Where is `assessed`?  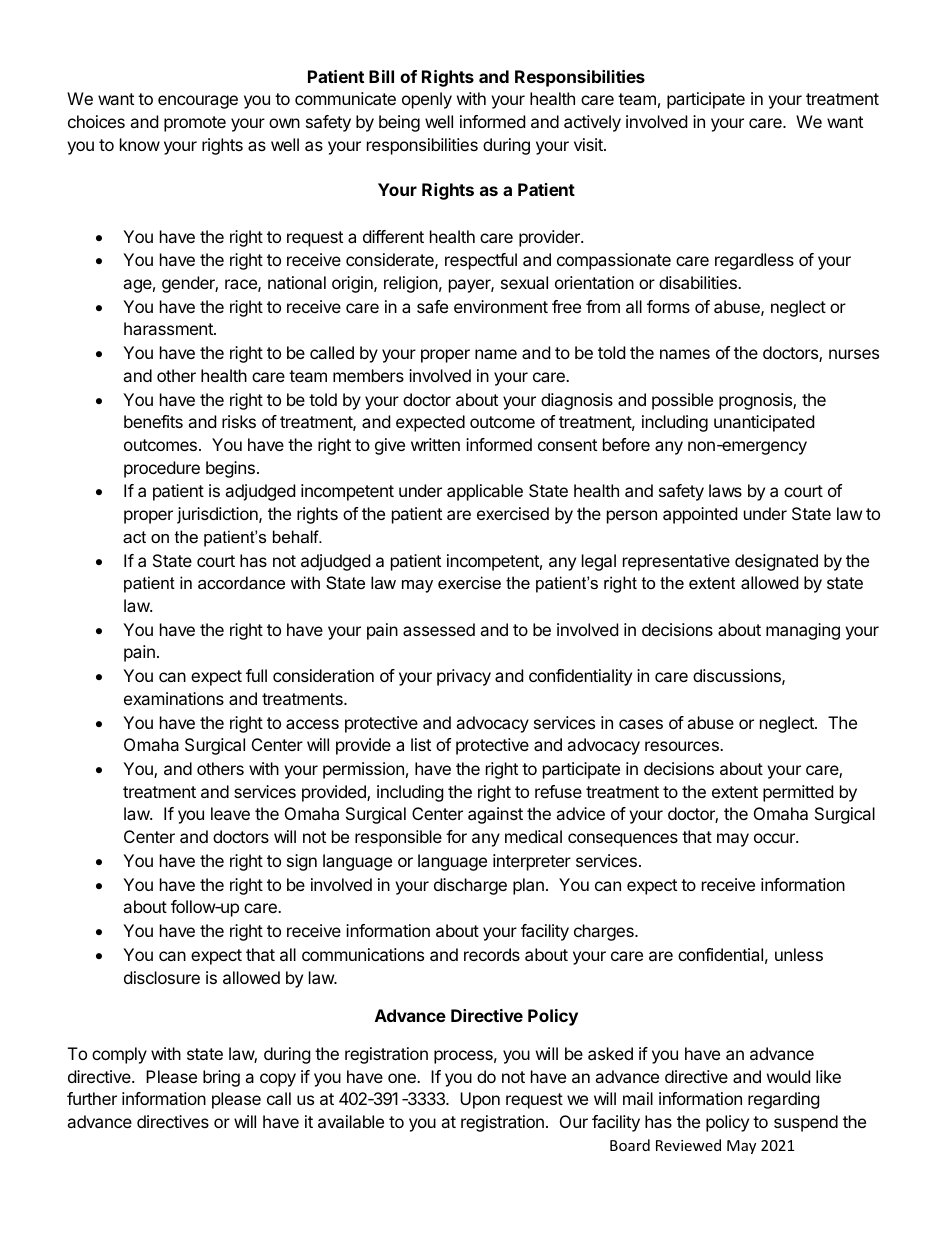
assessed is located at coordinates (439, 629).
